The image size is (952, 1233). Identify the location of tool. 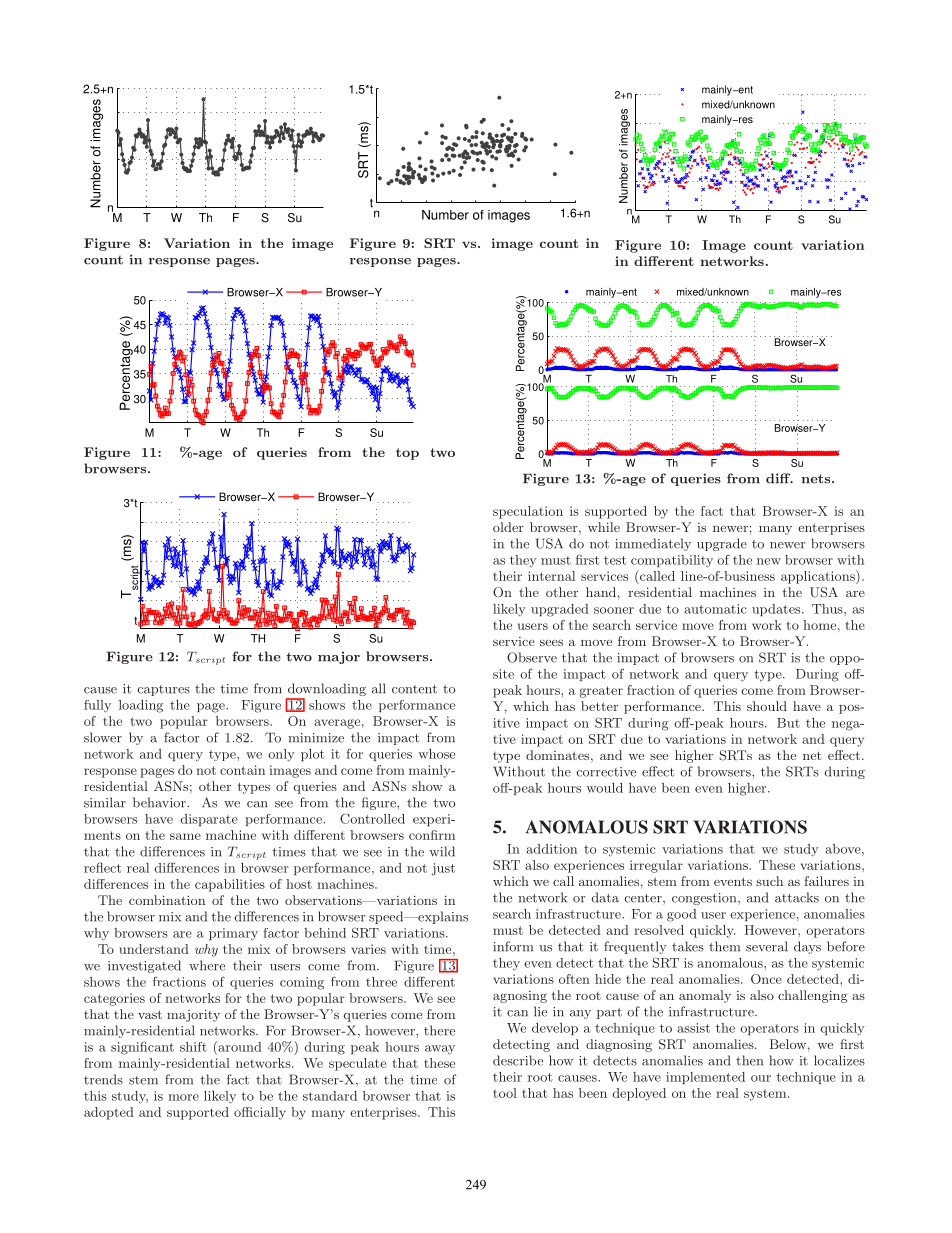
(505, 1093).
